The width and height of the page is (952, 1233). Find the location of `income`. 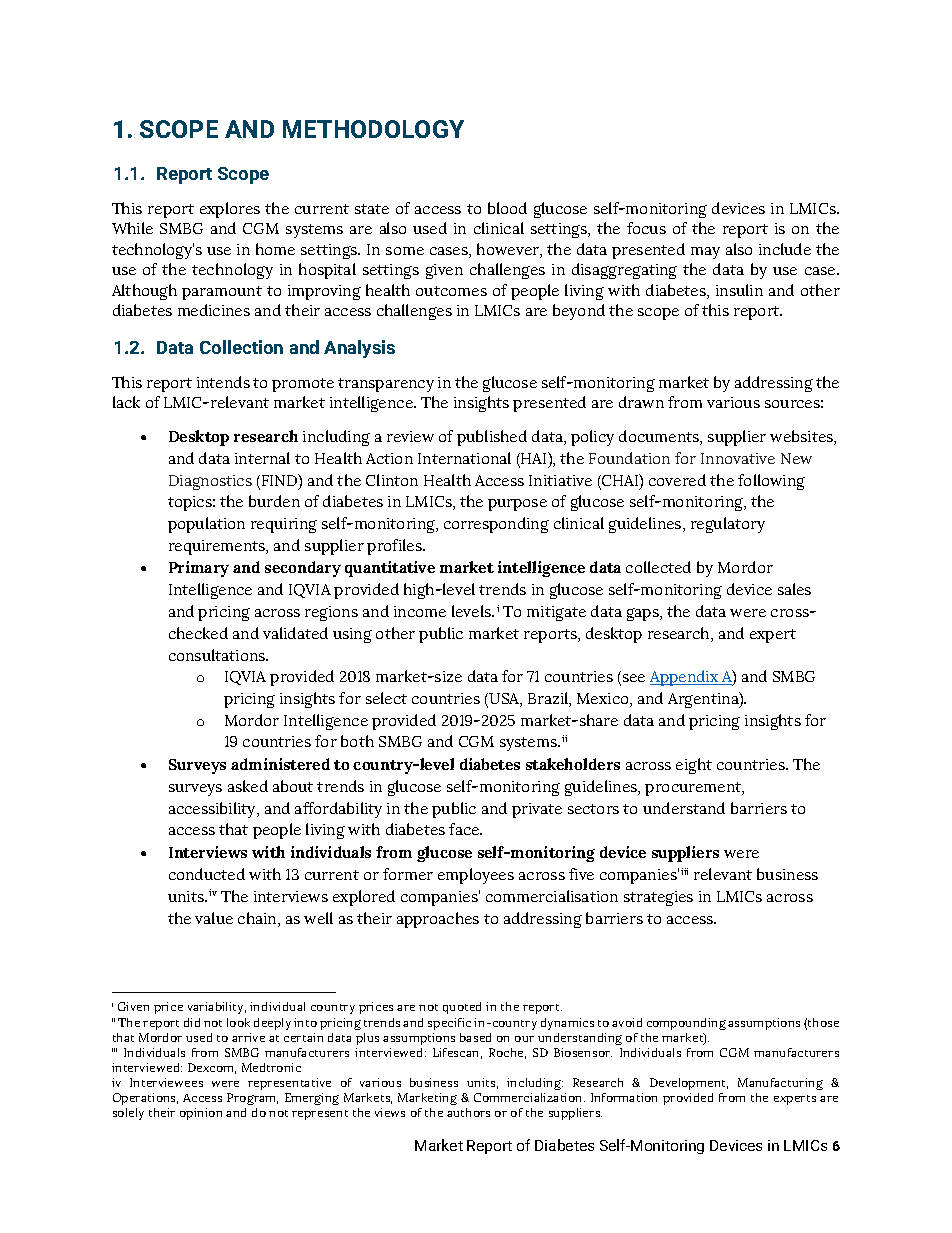

income is located at coordinates (420, 611).
